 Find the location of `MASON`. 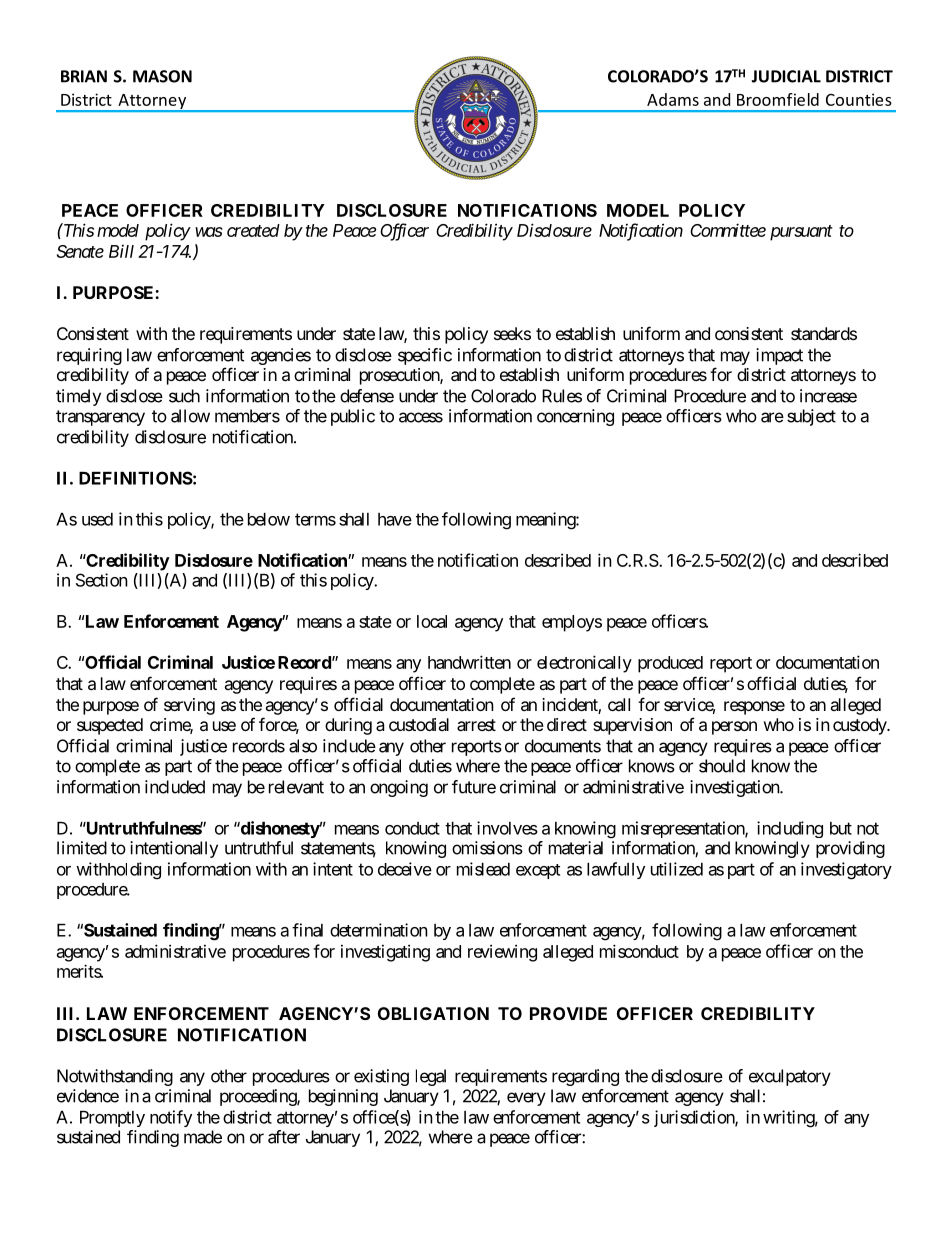

MASON is located at coordinates (162, 76).
